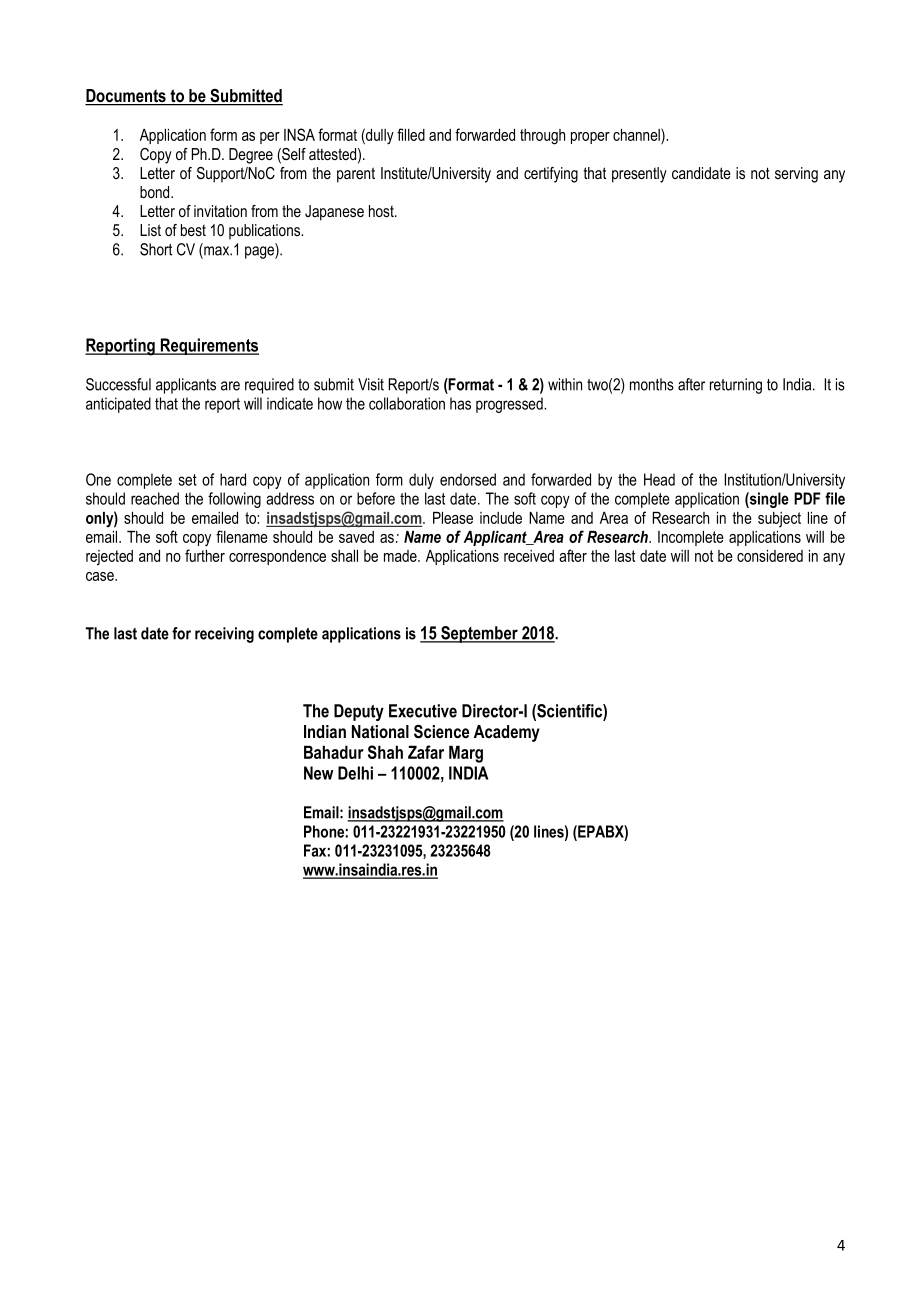 Image resolution: width=924 pixels, height=1297 pixels. Describe the element at coordinates (118, 405) in the screenshot. I see `anticipated` at that location.
